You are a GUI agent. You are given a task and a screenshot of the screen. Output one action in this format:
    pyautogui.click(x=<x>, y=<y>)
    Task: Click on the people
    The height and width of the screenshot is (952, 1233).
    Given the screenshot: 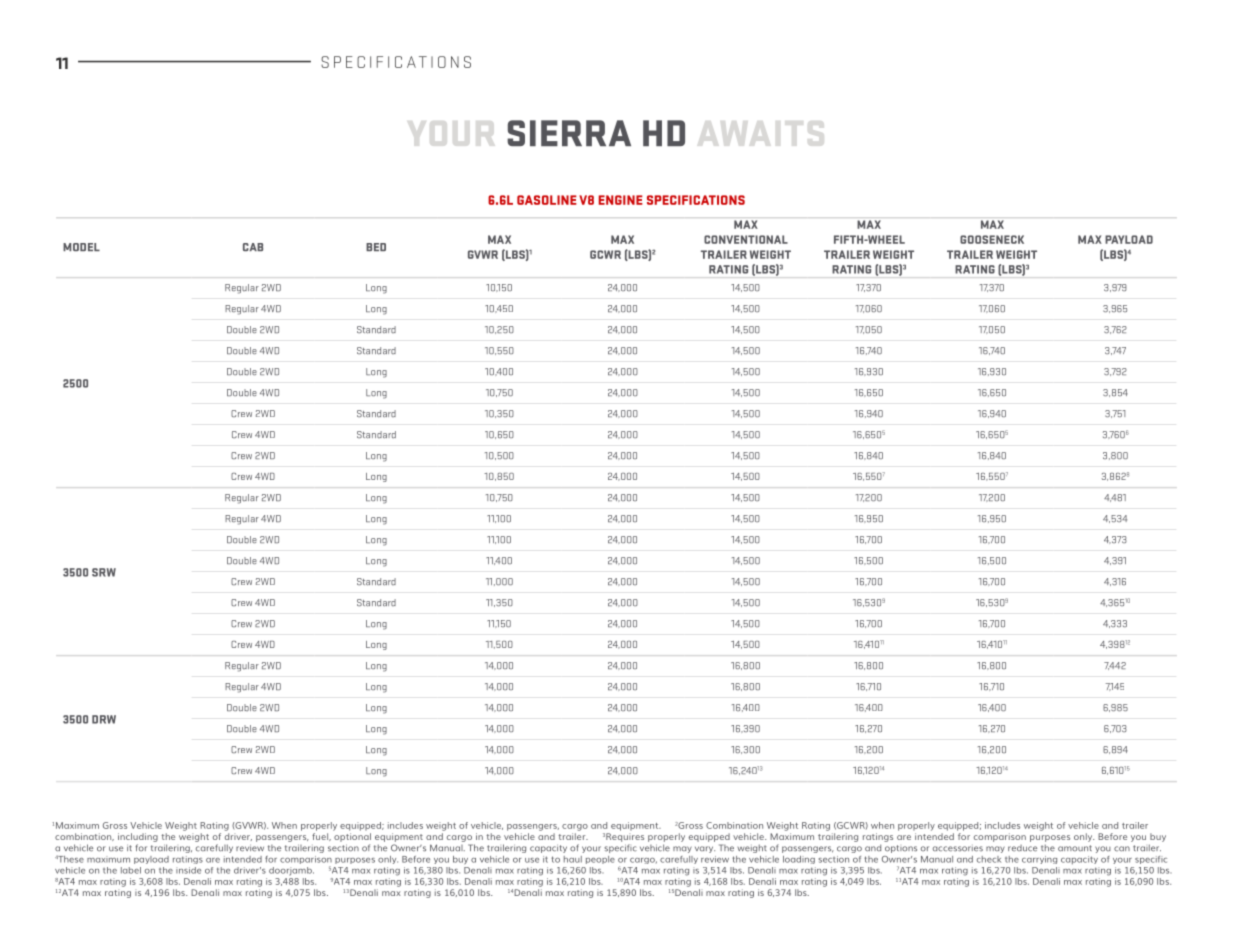 What is the action you would take?
    pyautogui.click(x=600, y=860)
